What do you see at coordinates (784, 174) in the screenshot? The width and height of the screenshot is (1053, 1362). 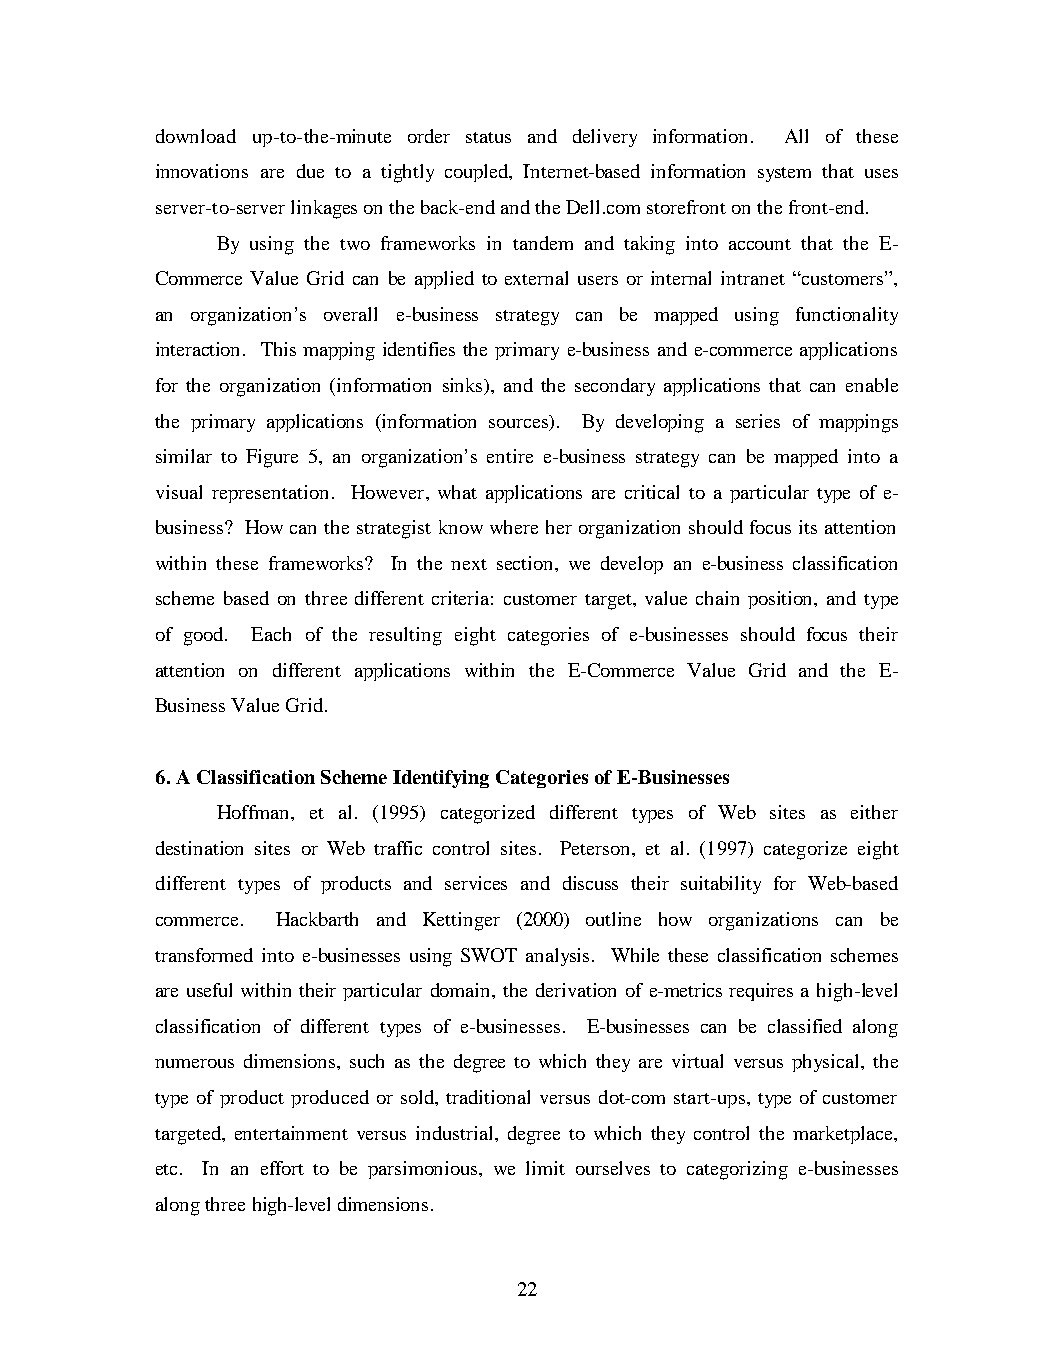 I see `system` at bounding box center [784, 174].
